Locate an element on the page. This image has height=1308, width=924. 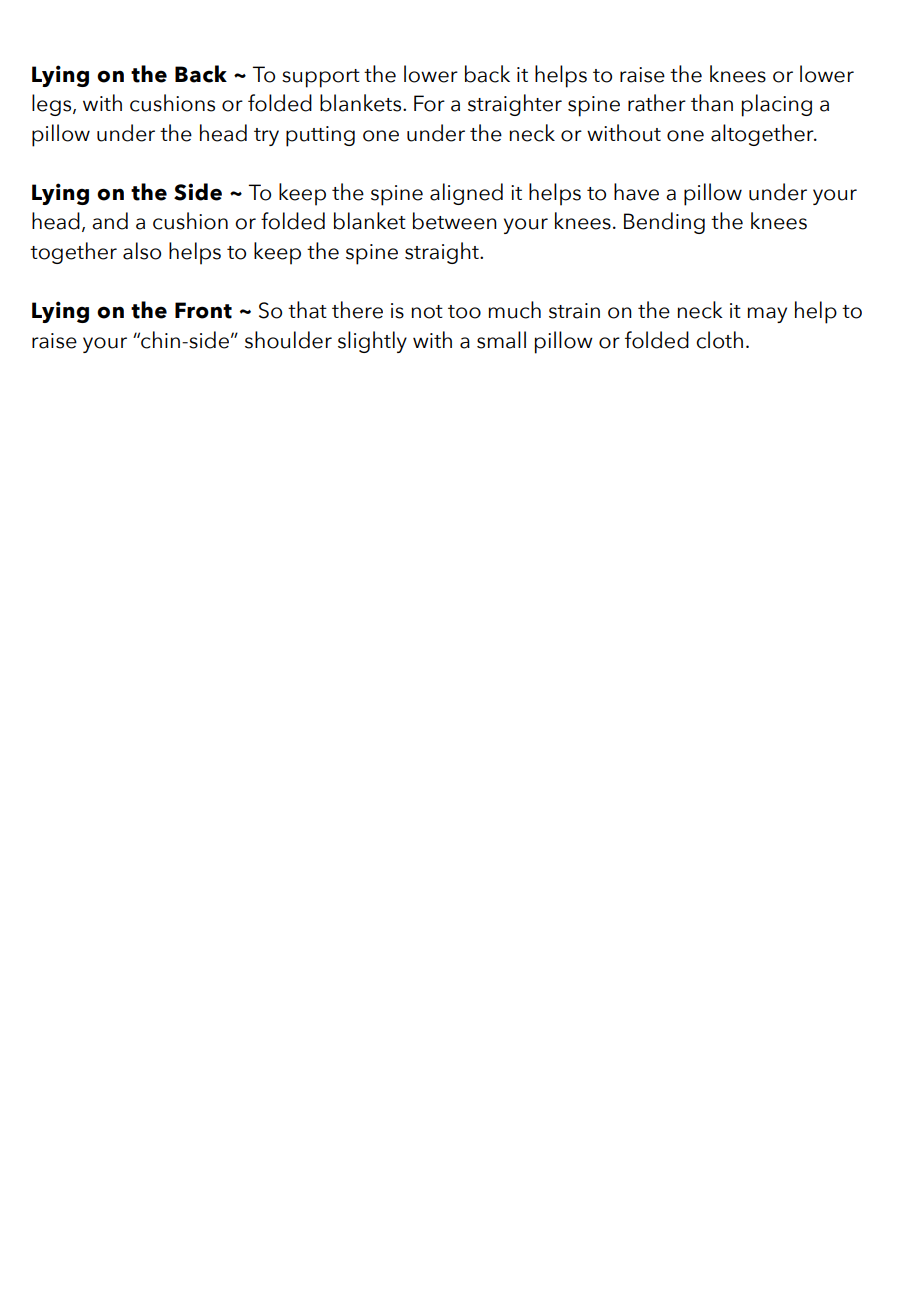
between is located at coordinates (455, 221).
